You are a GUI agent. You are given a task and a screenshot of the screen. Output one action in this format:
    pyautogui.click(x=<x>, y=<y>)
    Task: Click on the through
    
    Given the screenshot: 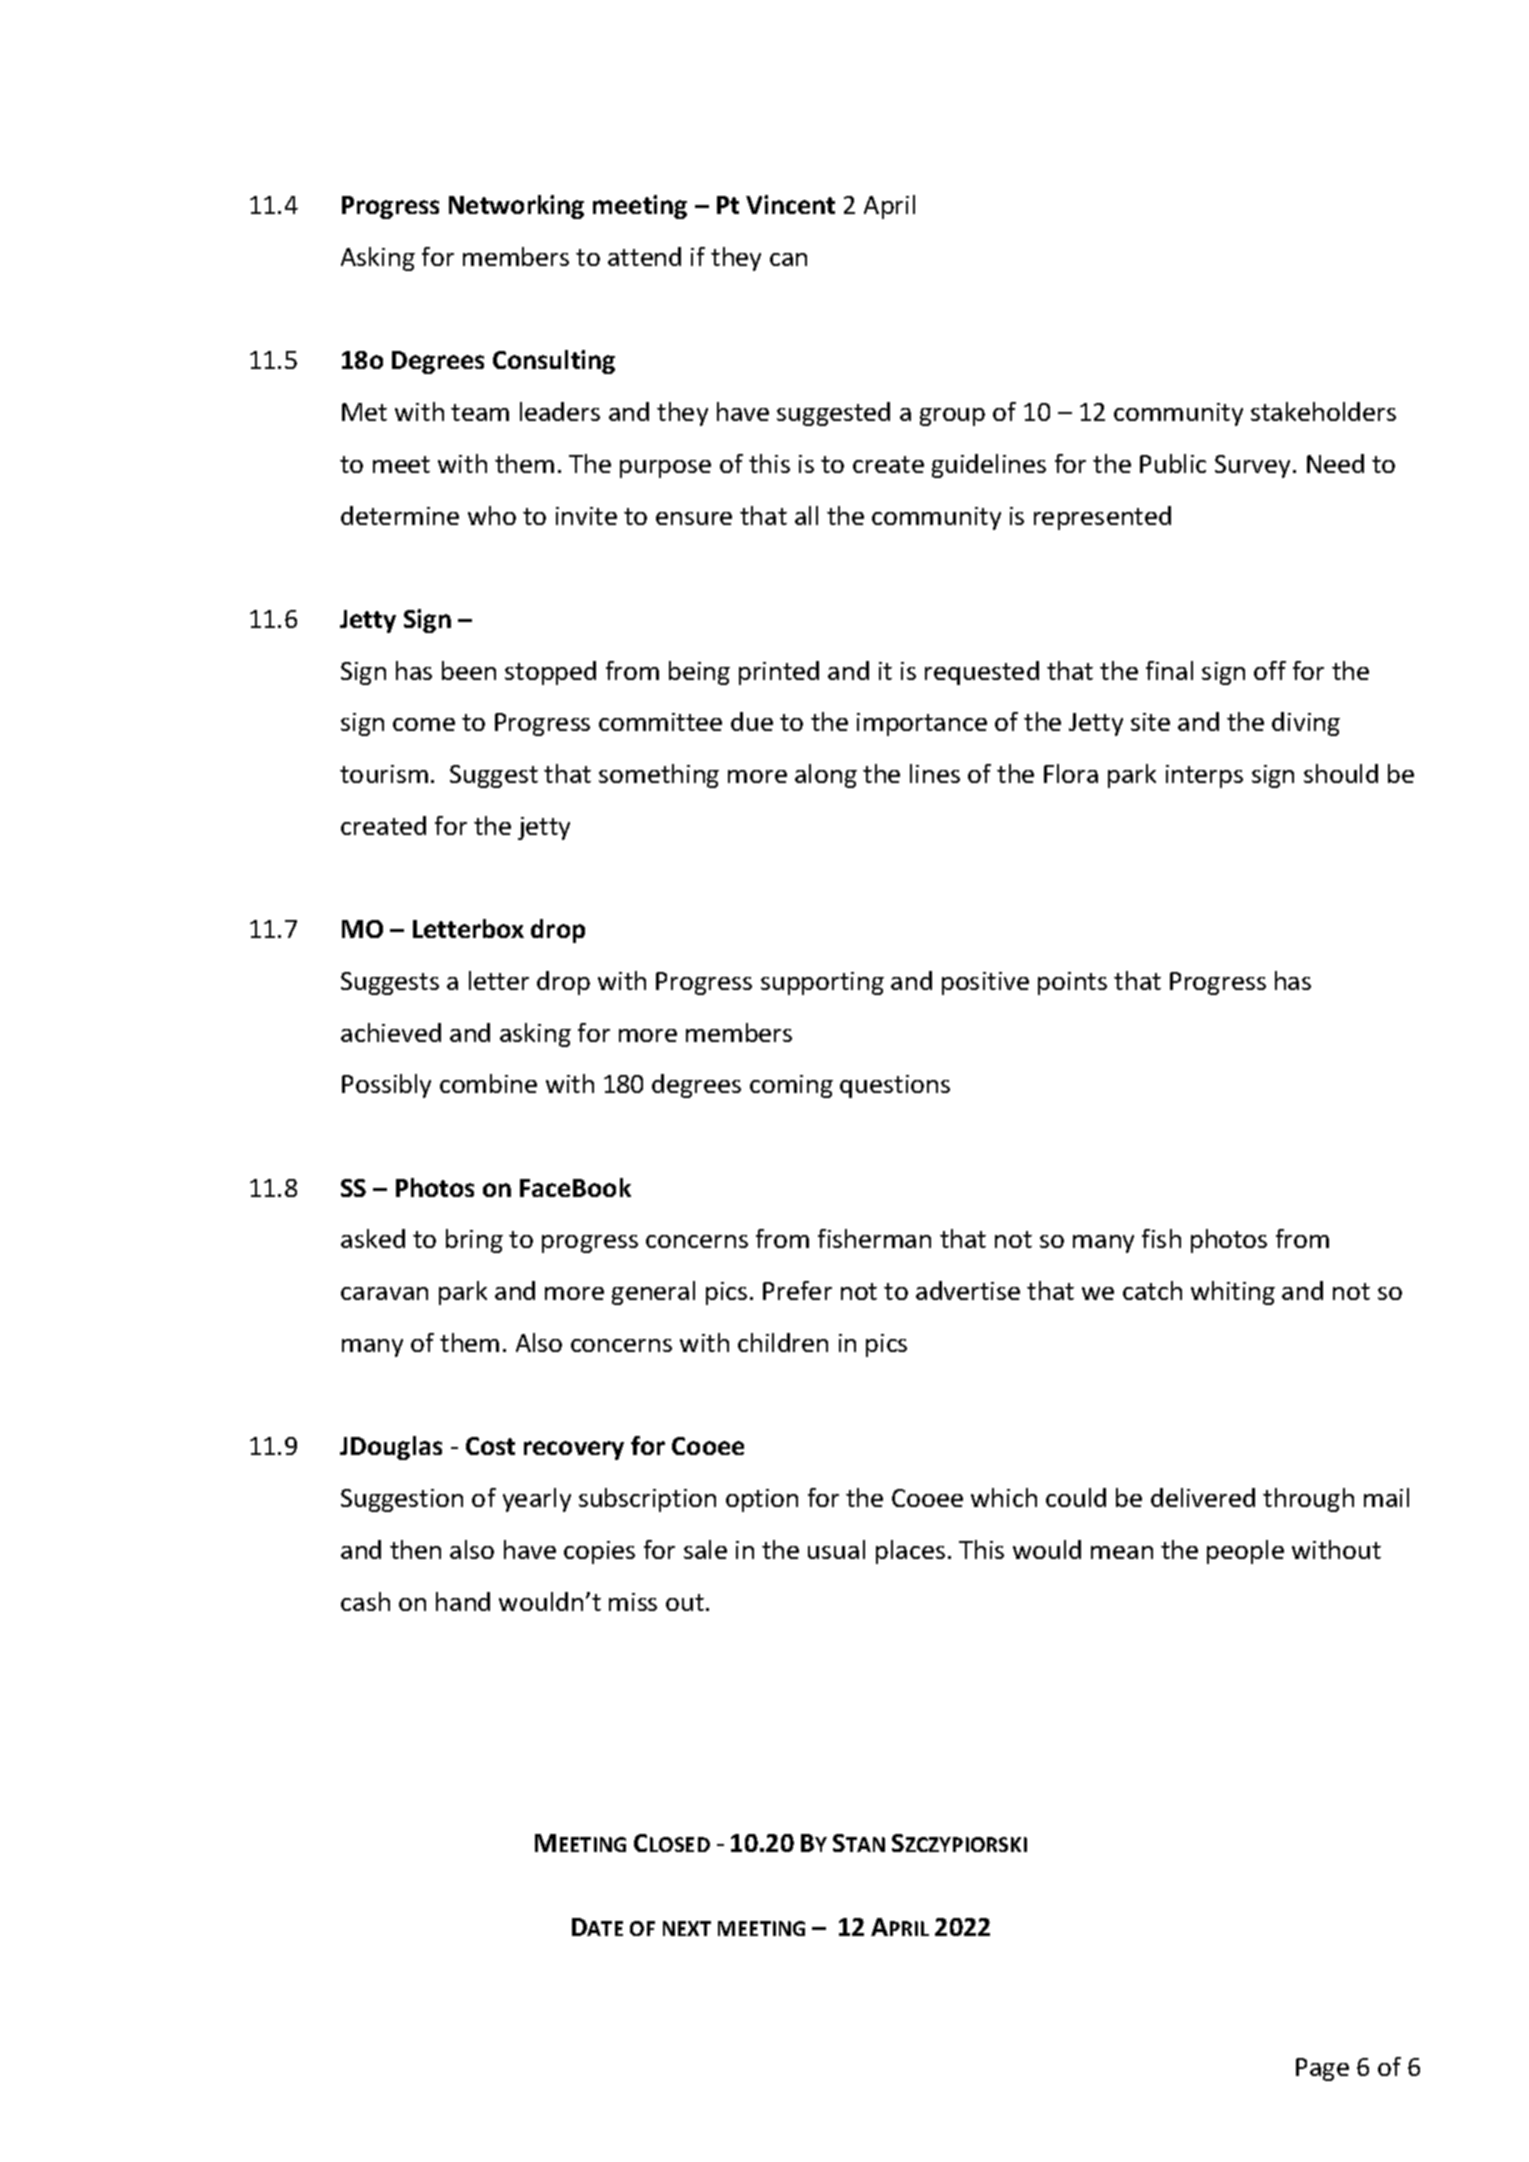 What is the action you would take?
    pyautogui.click(x=1308, y=1500)
